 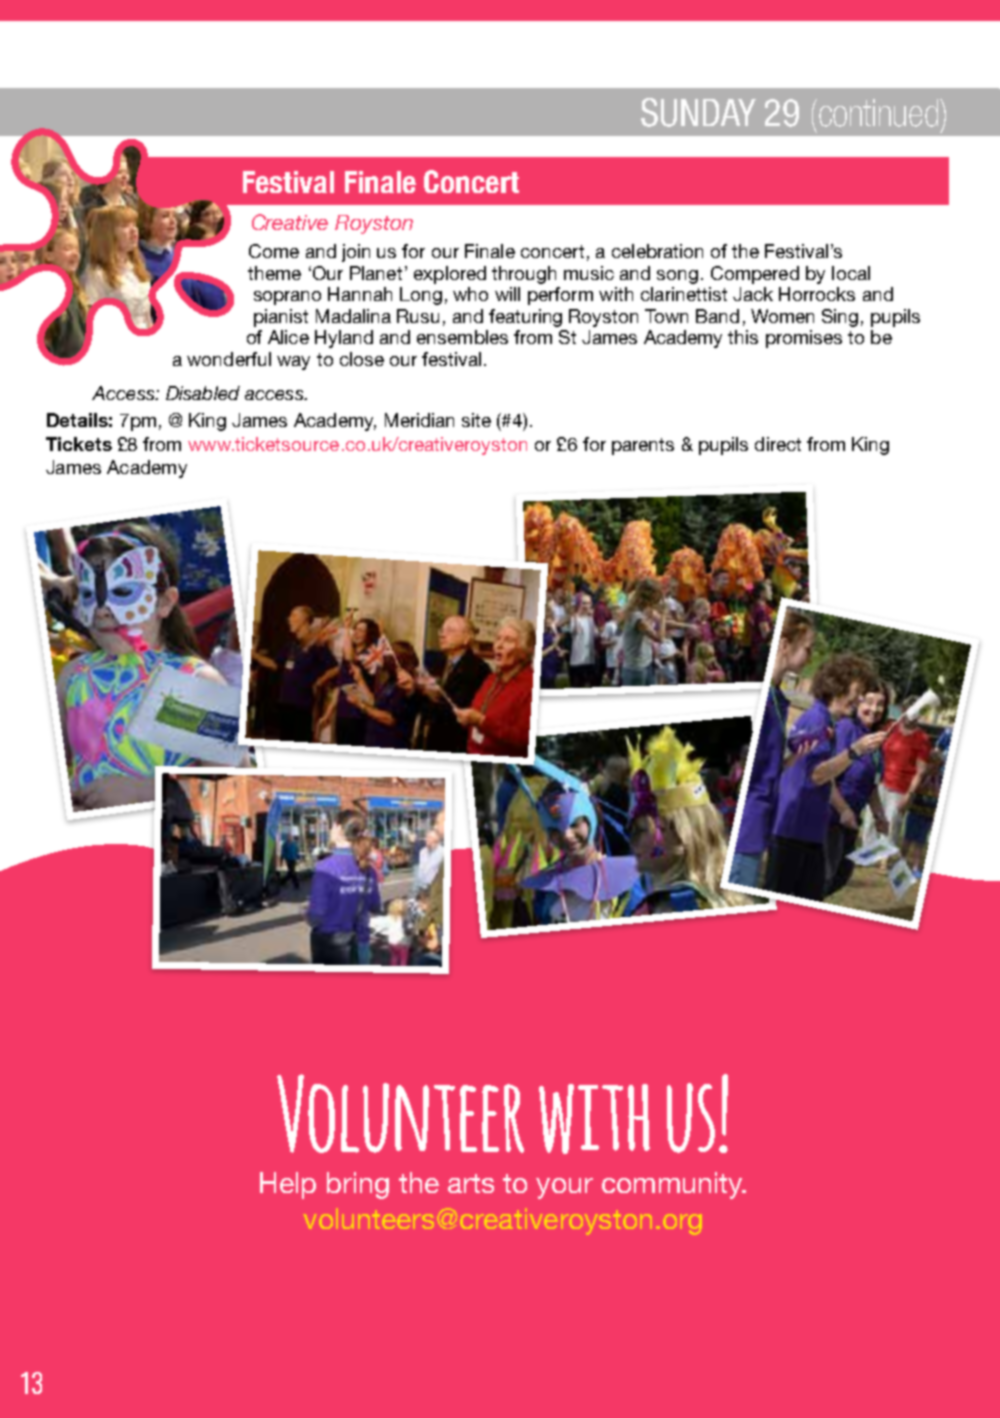 I want to click on bring, so click(x=358, y=1185).
